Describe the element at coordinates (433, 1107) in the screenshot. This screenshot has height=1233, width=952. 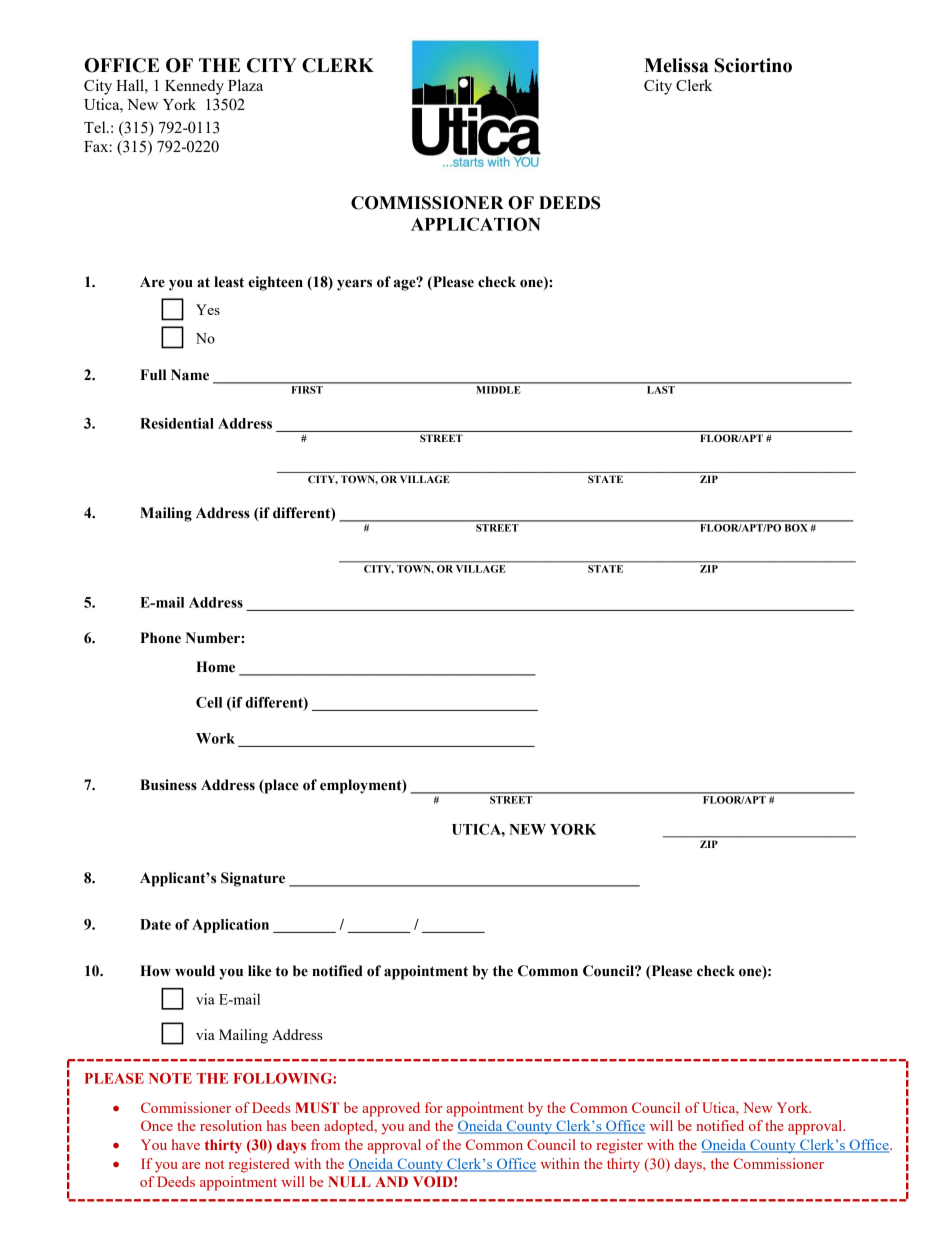
I see `for` at that location.
